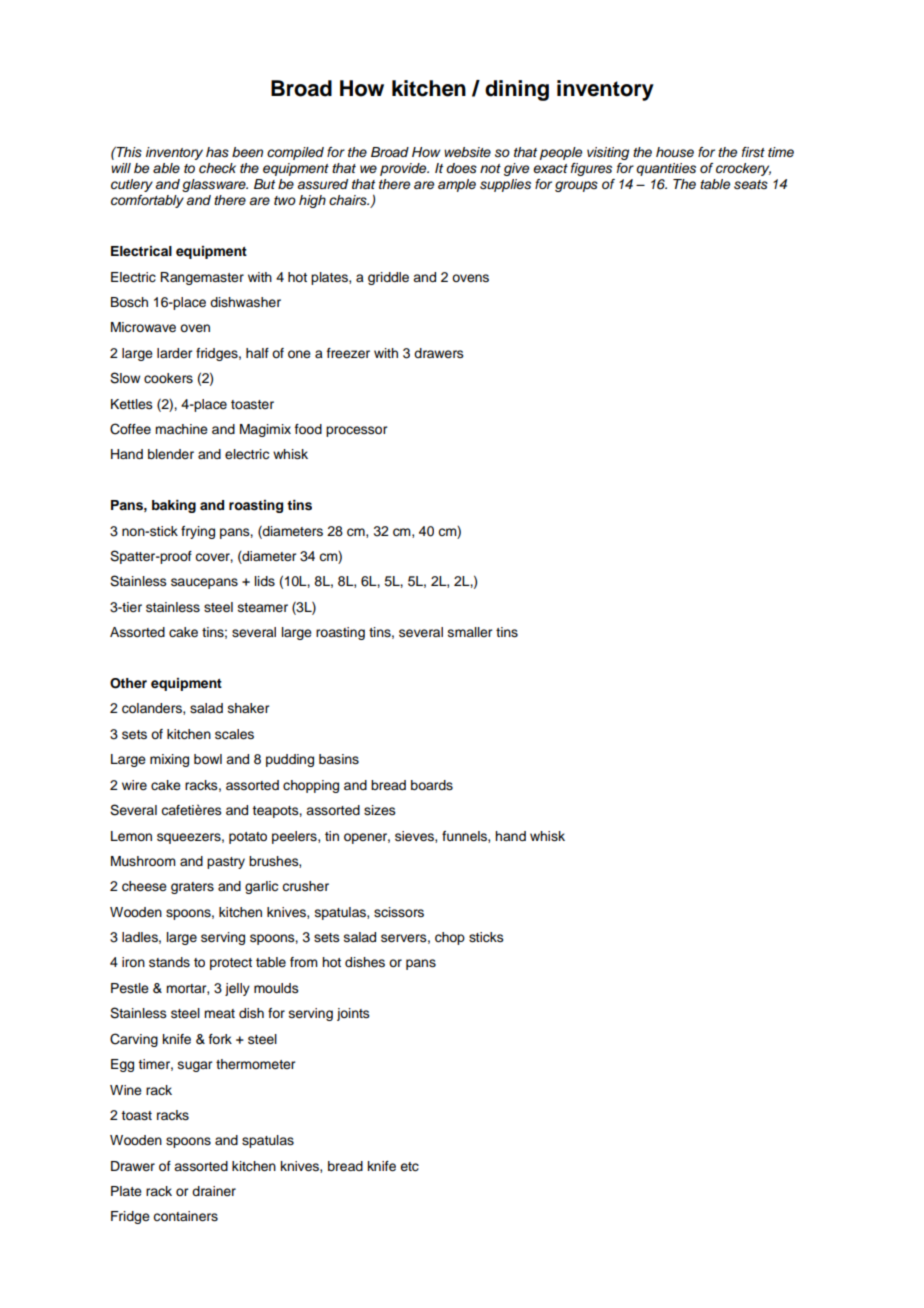  Describe the element at coordinates (470, 632) in the screenshot. I see `smaller` at that location.
